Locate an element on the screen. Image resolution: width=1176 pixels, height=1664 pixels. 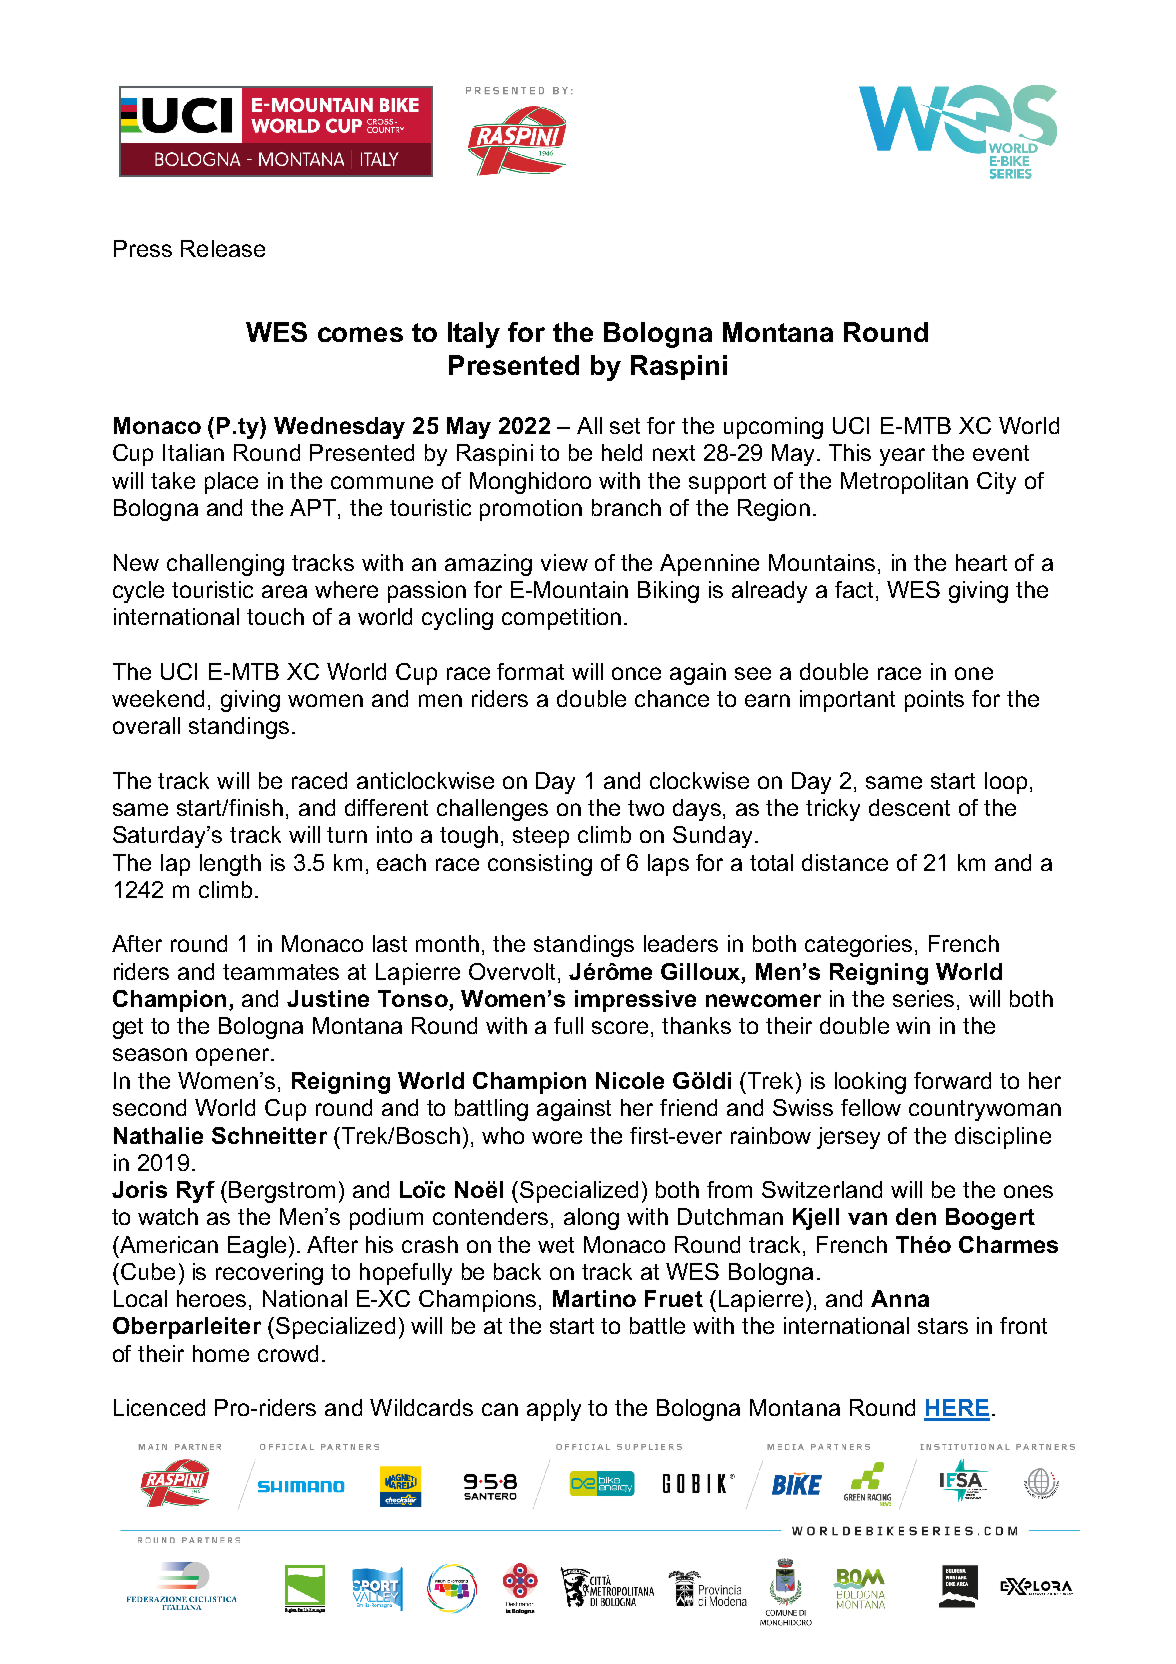
Italy is located at coordinates (474, 335).
